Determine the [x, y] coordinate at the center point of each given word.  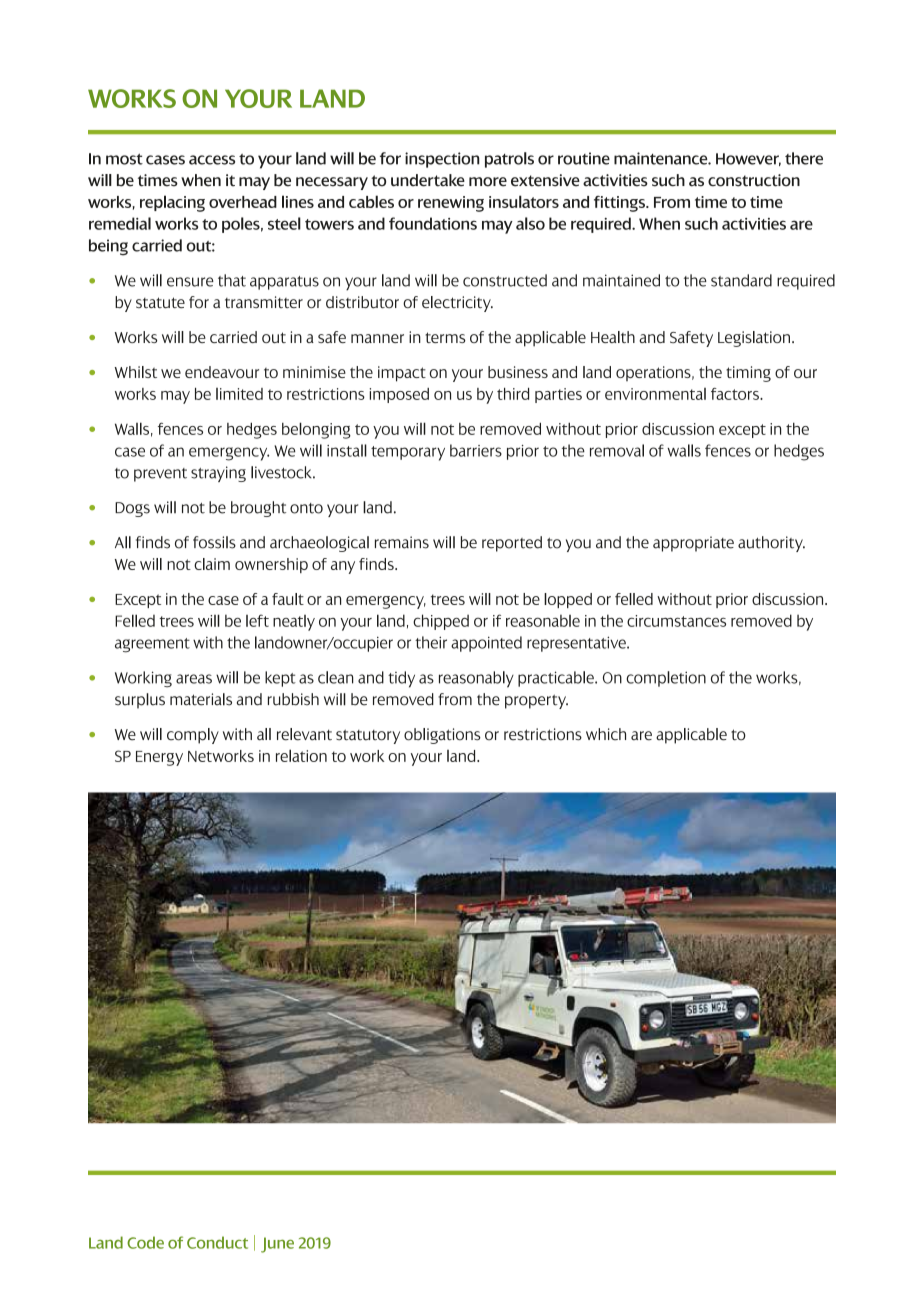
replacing [172, 203]
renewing [451, 204]
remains [402, 542]
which [606, 734]
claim [212, 564]
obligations [442, 736]
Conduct [217, 1242]
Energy [159, 758]
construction [754, 180]
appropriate [693, 544]
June [277, 1245]
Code [145, 1242]
